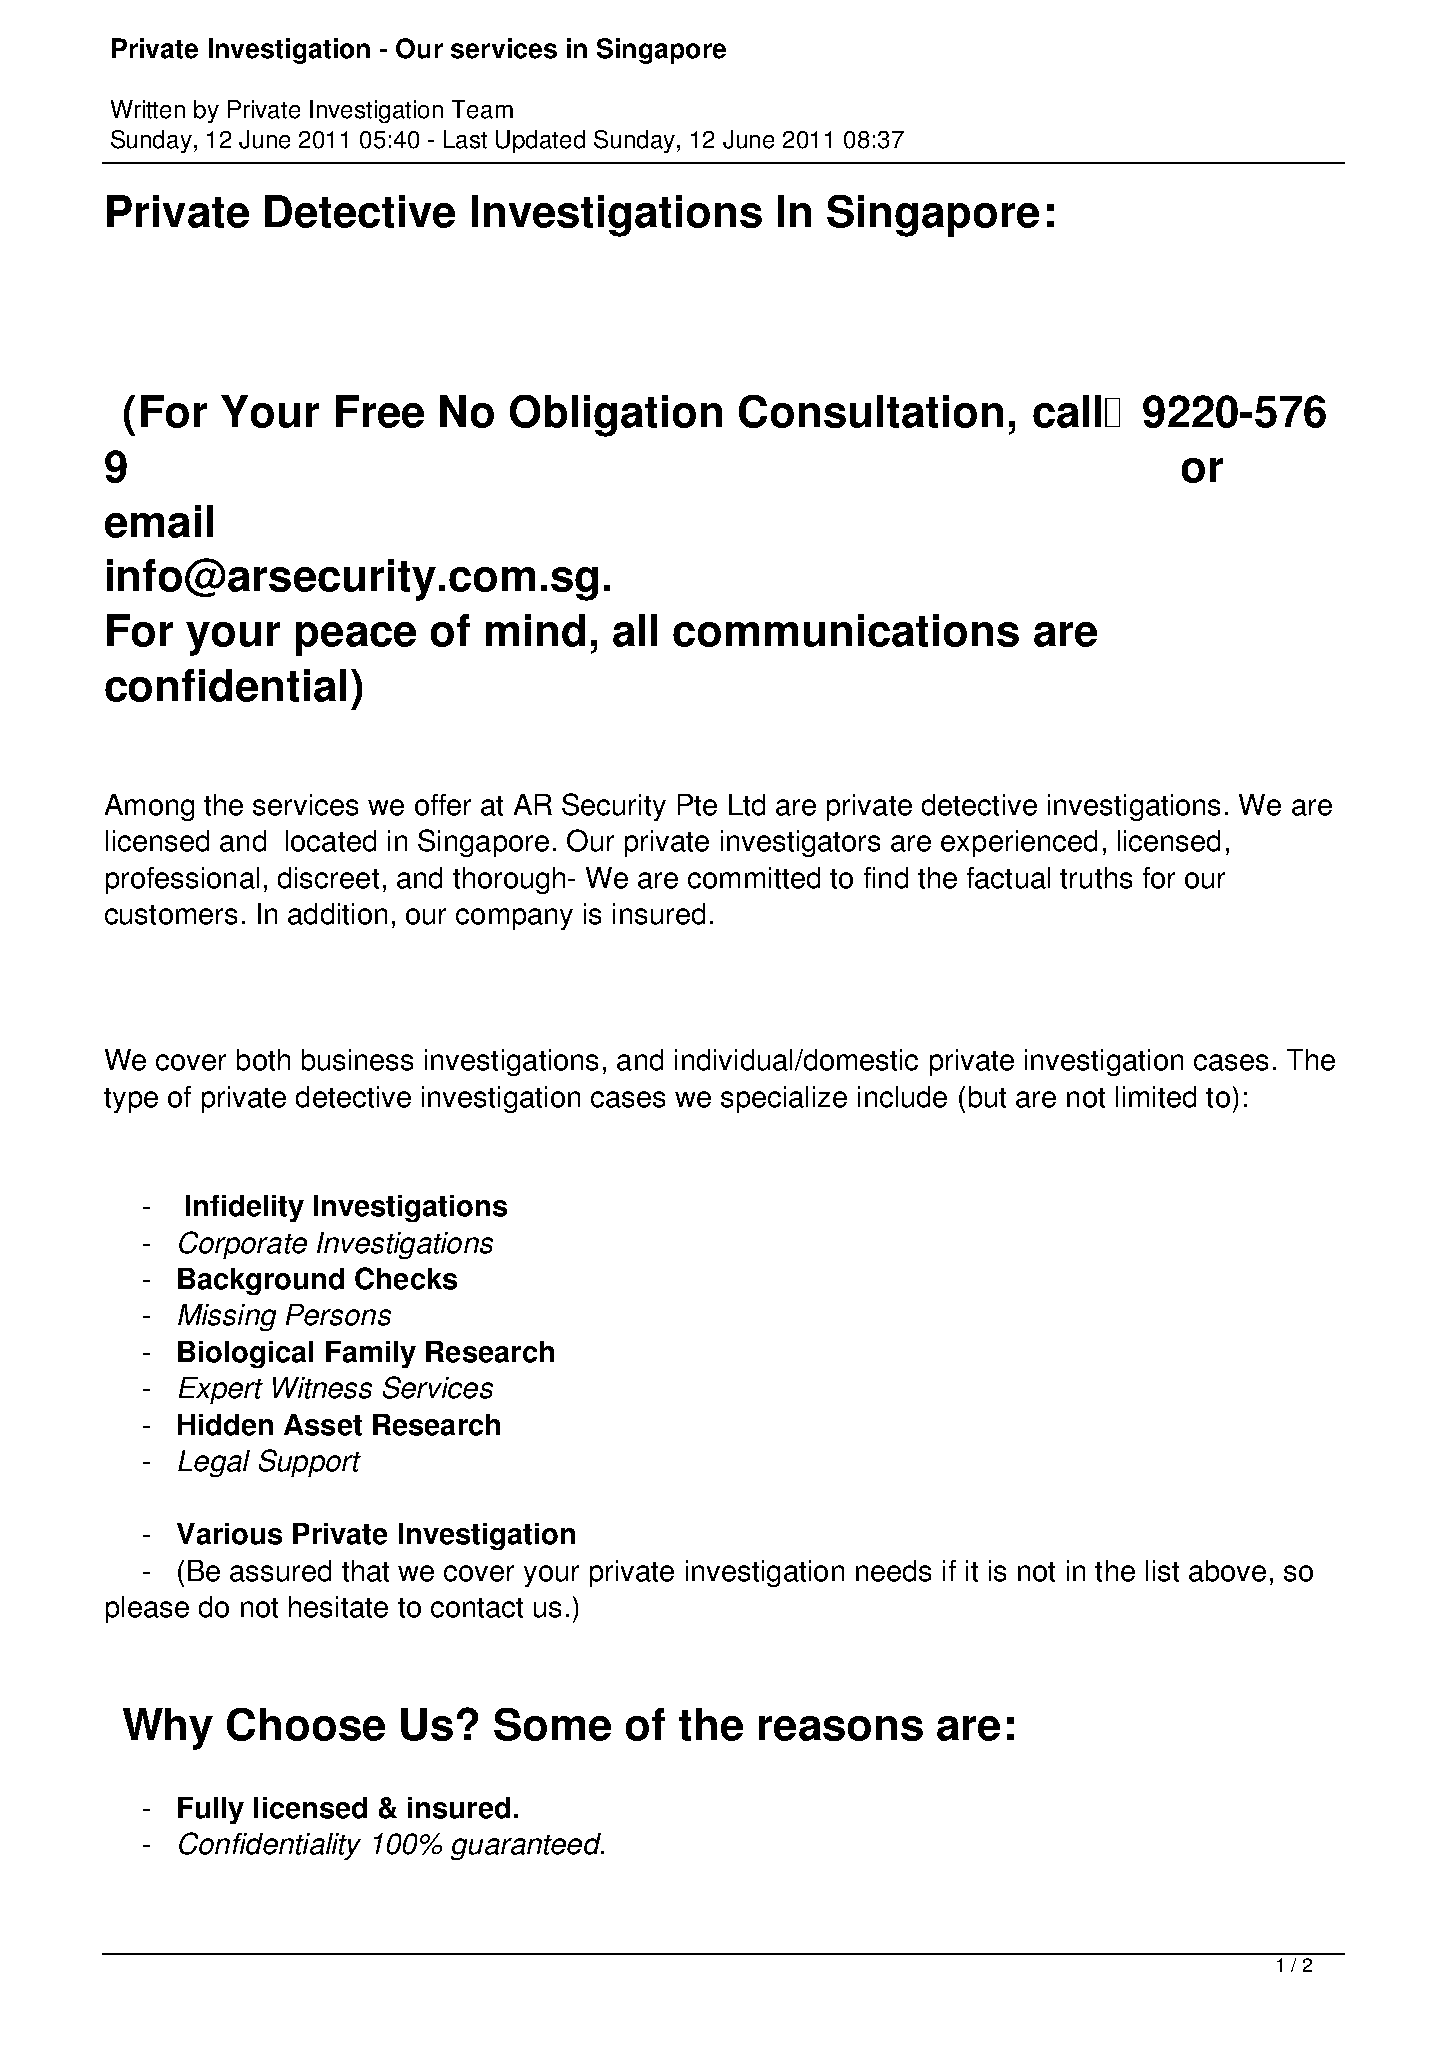 The image size is (1447, 2047). Describe the element at coordinates (1162, 1571) in the screenshot. I see `list` at that location.
